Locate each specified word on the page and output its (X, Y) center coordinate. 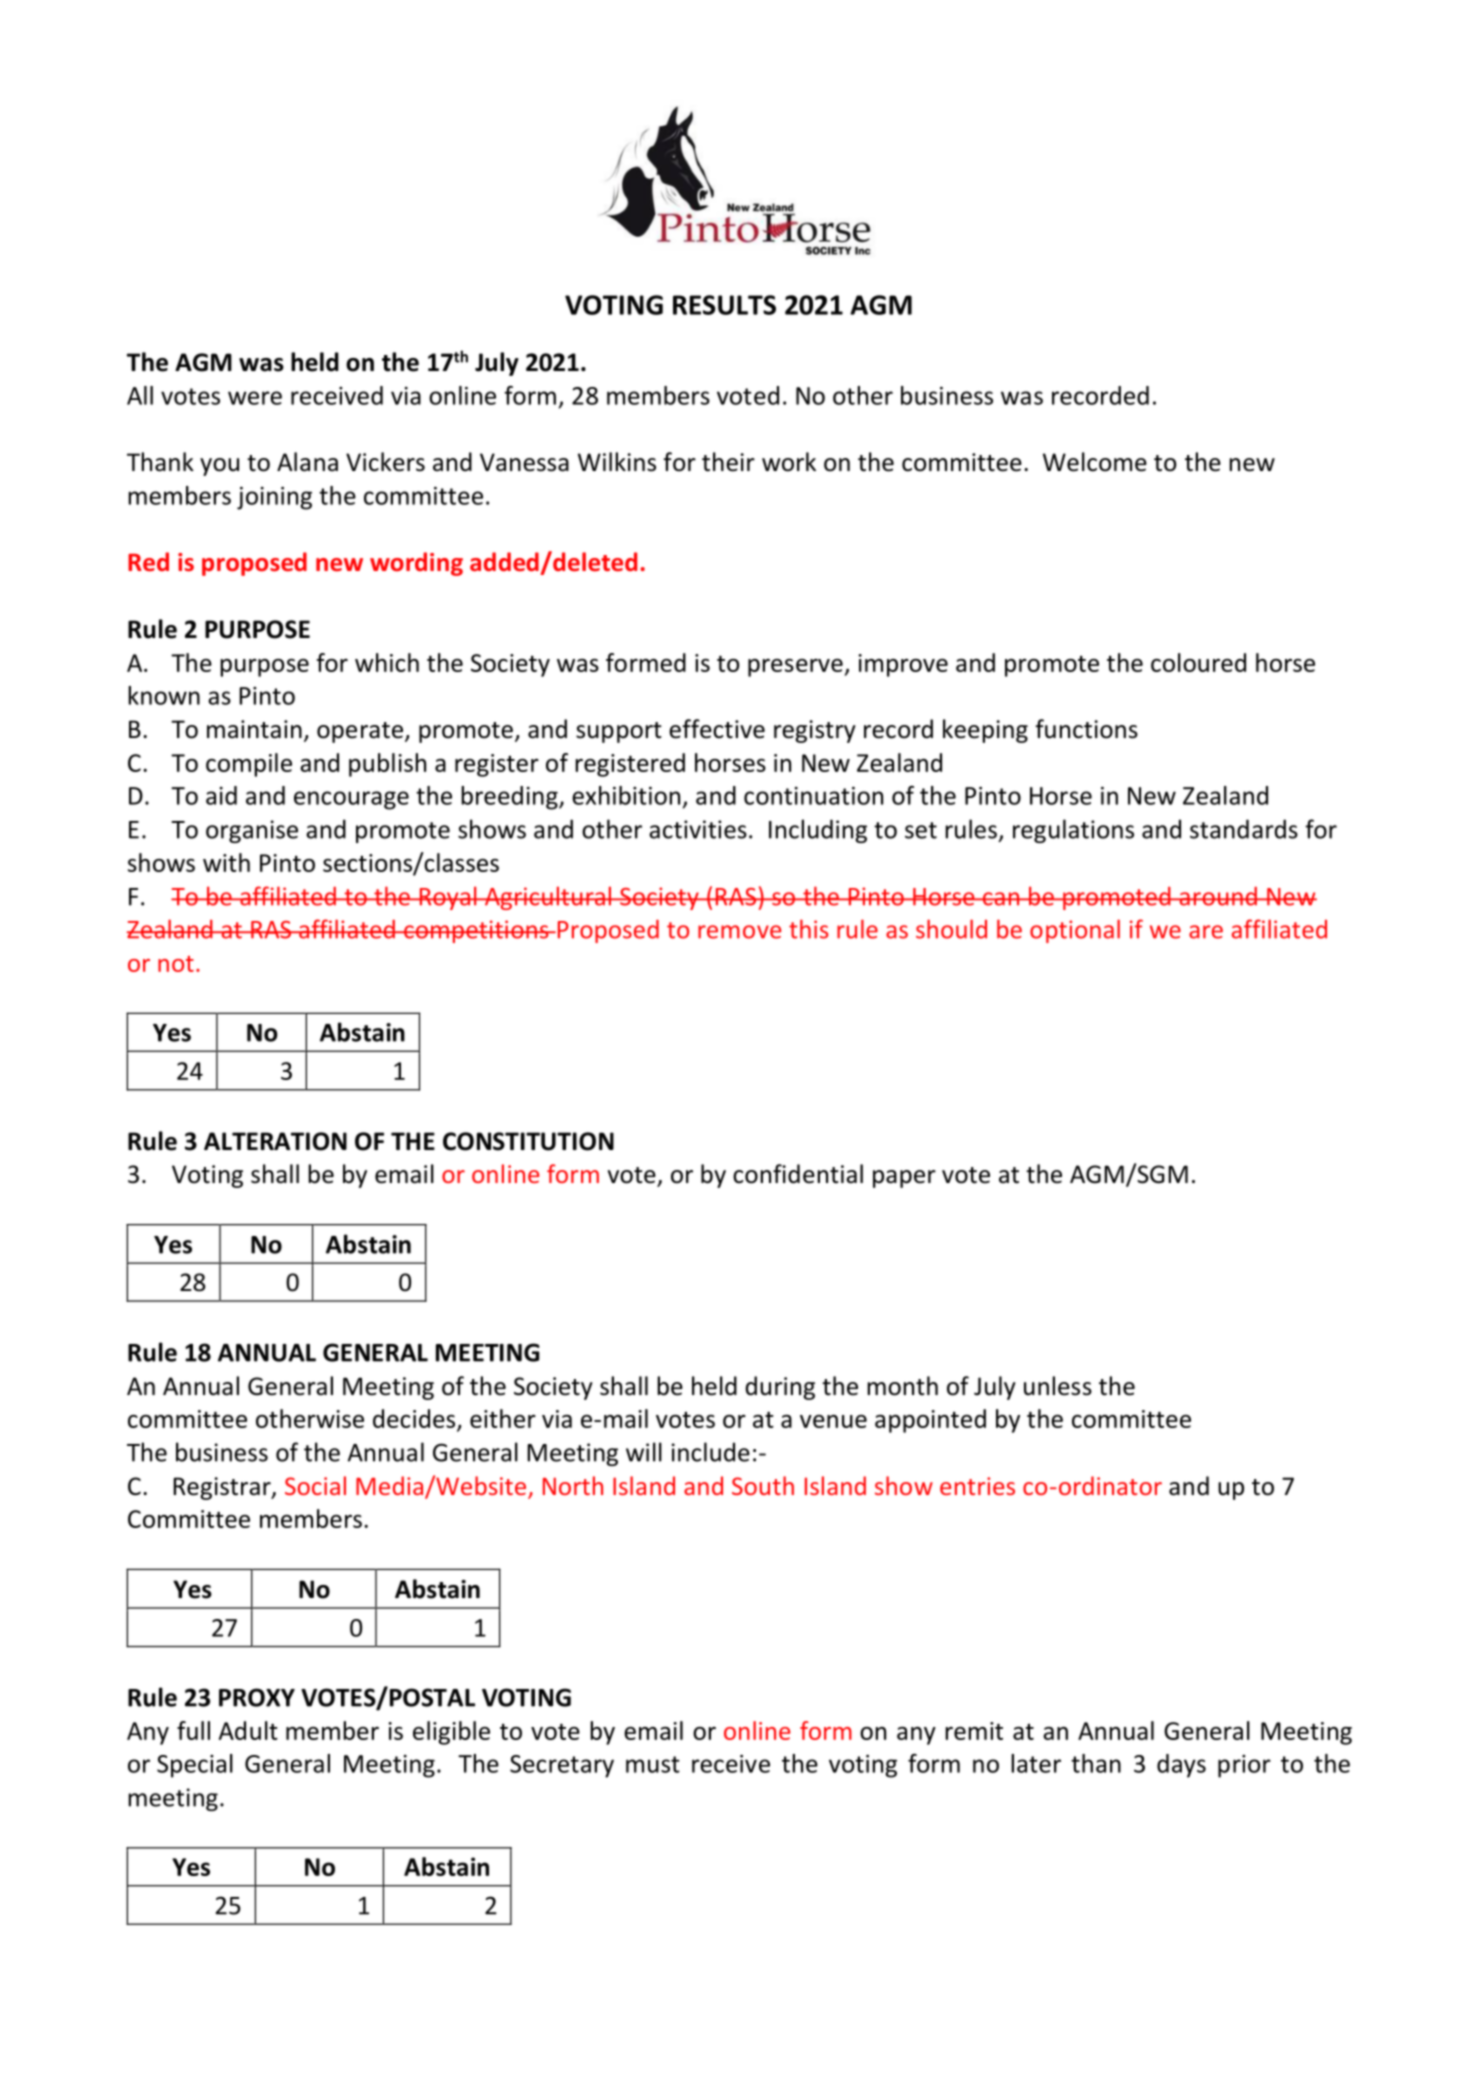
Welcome (1095, 462)
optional (1075, 931)
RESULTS (724, 305)
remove (739, 932)
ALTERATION (275, 1141)
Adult (248, 1730)
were (255, 398)
